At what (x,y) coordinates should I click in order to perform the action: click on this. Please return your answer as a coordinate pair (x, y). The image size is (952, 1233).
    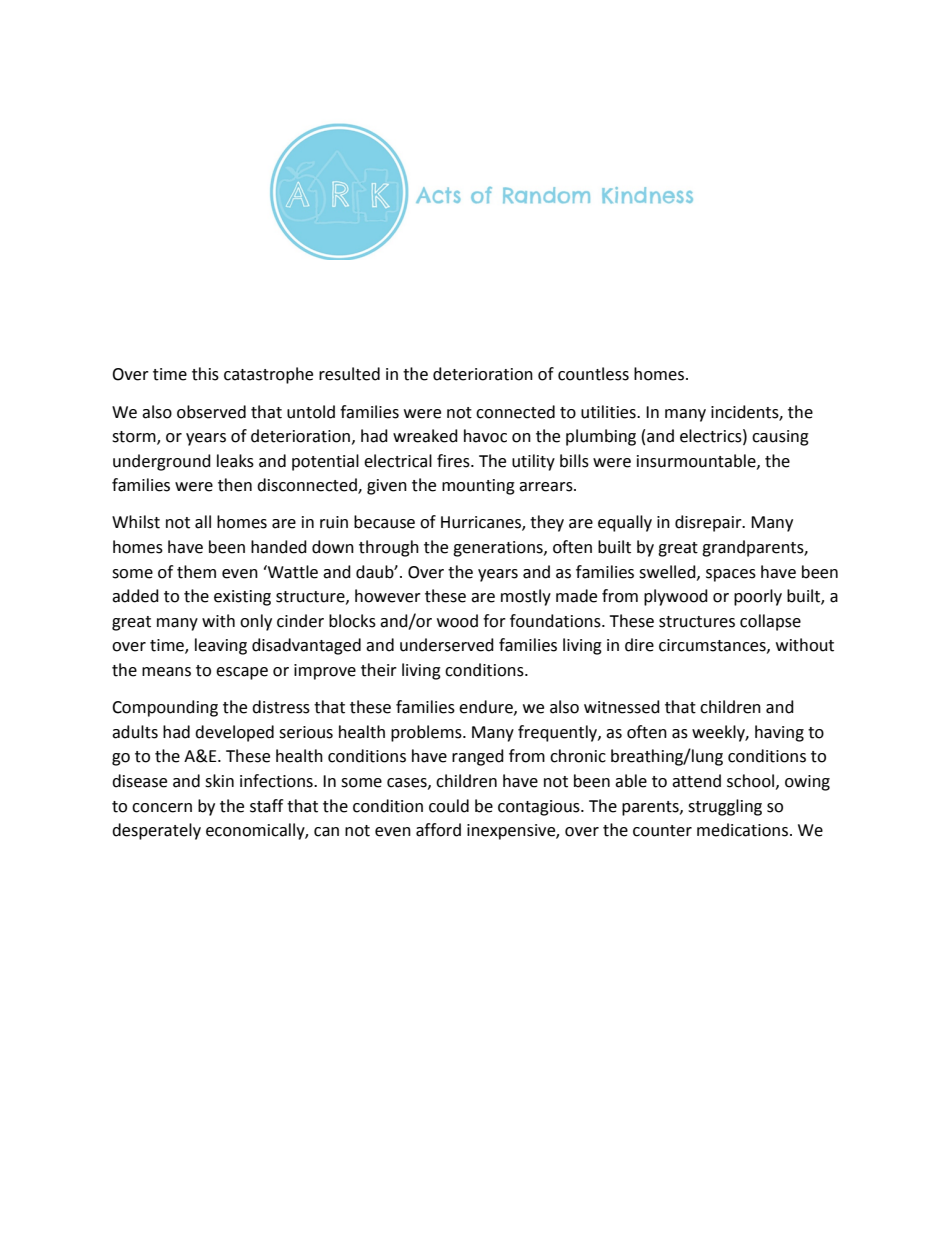
    Looking at the image, I should click on (205, 374).
